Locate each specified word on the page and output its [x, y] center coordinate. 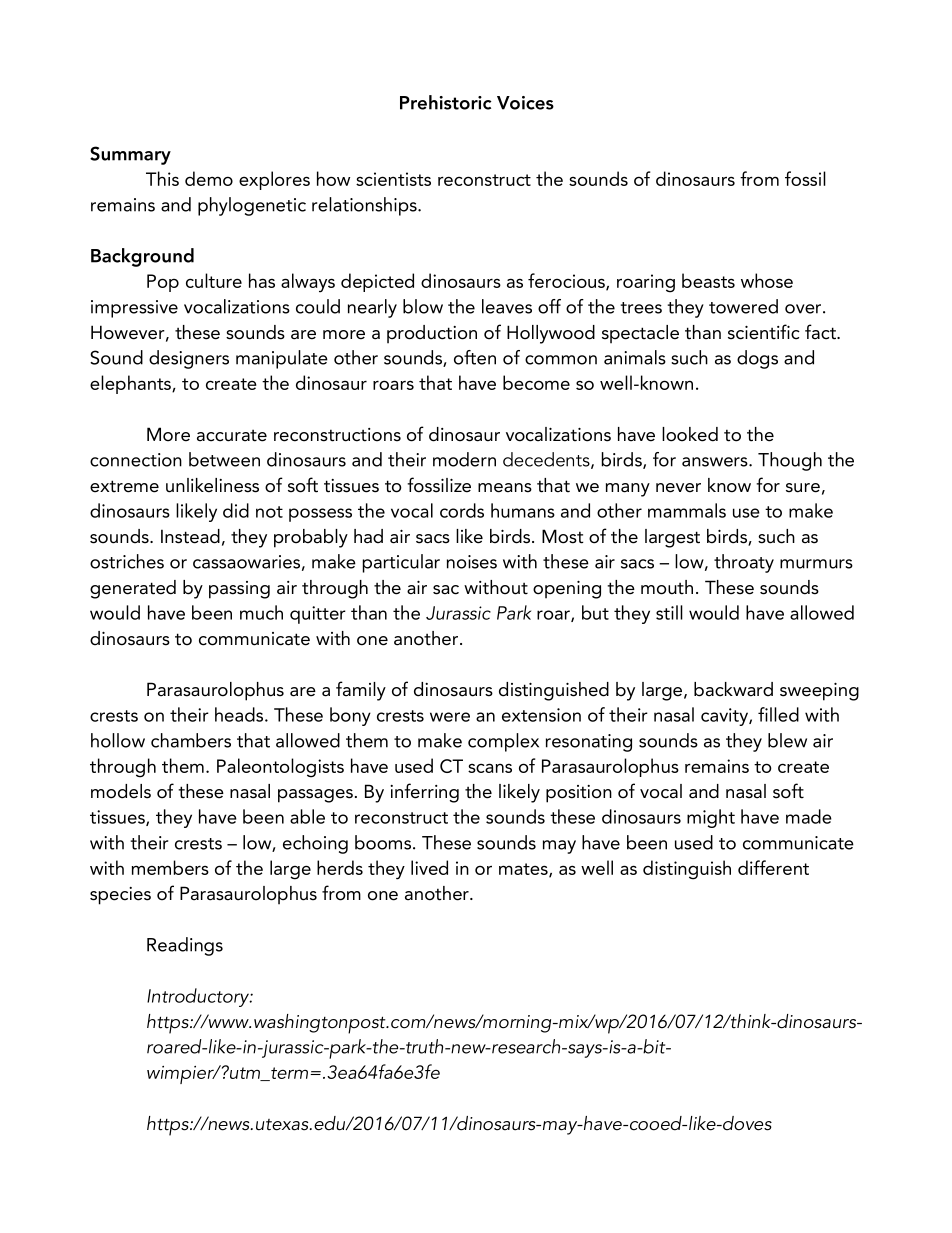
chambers [191, 740]
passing [239, 590]
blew [787, 740]
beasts [708, 280]
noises [472, 562]
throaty [744, 563]
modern [464, 459]
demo [209, 178]
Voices [525, 103]
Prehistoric [446, 102]
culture [214, 280]
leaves [507, 306]
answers [716, 462]
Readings [185, 946]
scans [490, 768]
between [224, 459]
